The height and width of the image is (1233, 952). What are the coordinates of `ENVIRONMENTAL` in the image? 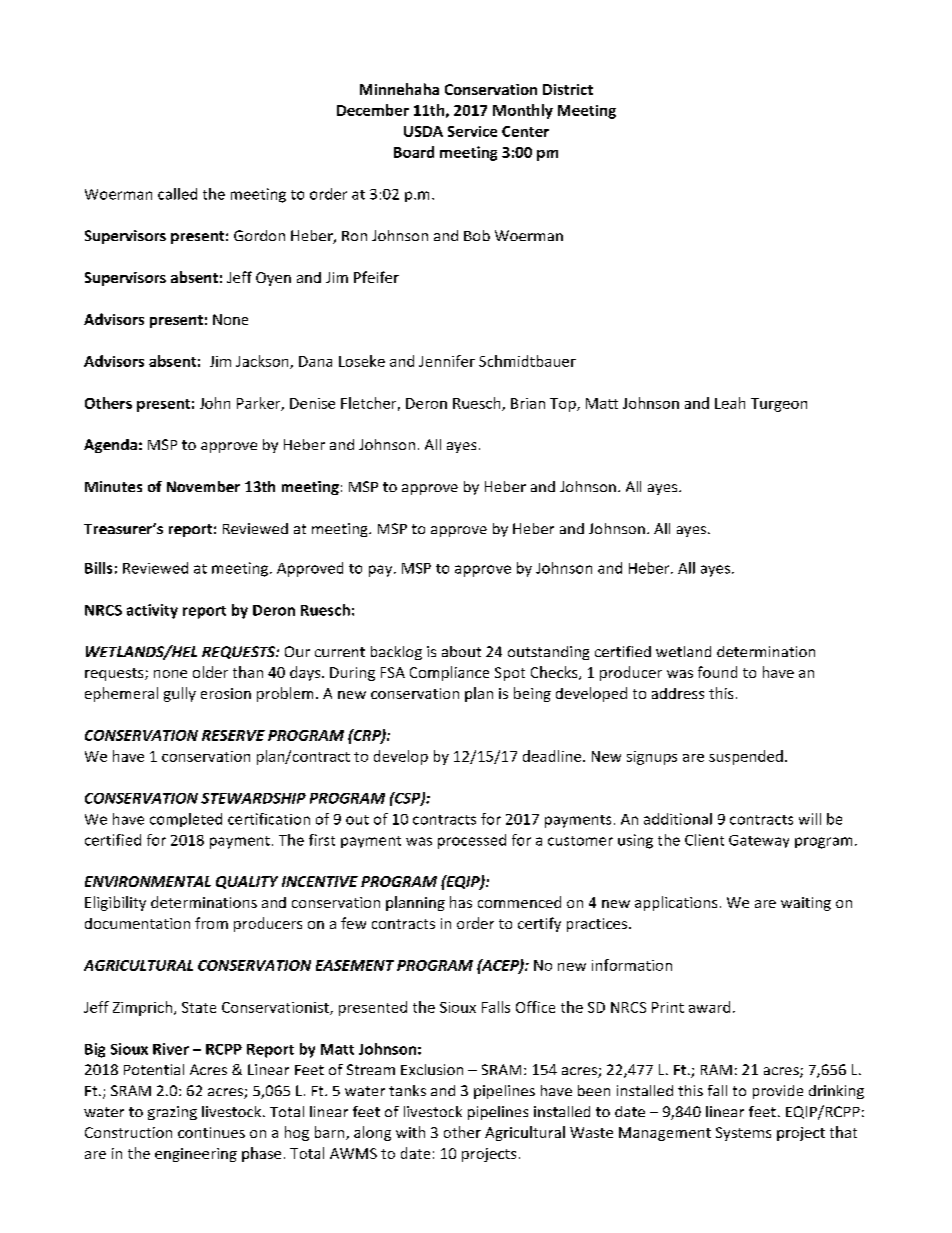 It's located at (148, 881).
